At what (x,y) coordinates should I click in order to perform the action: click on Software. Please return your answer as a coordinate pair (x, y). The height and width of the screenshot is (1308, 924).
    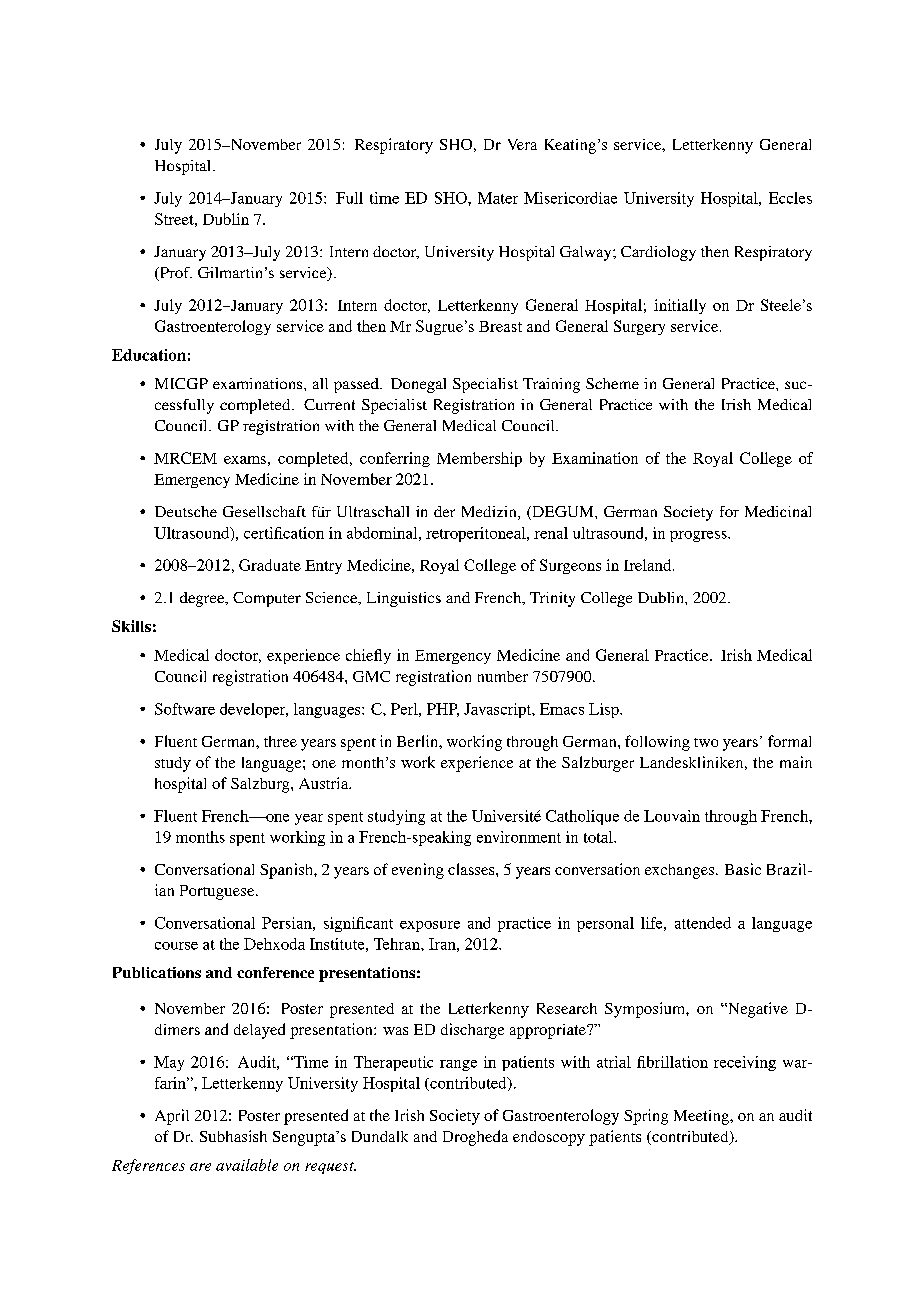
    Looking at the image, I should click on (185, 709).
